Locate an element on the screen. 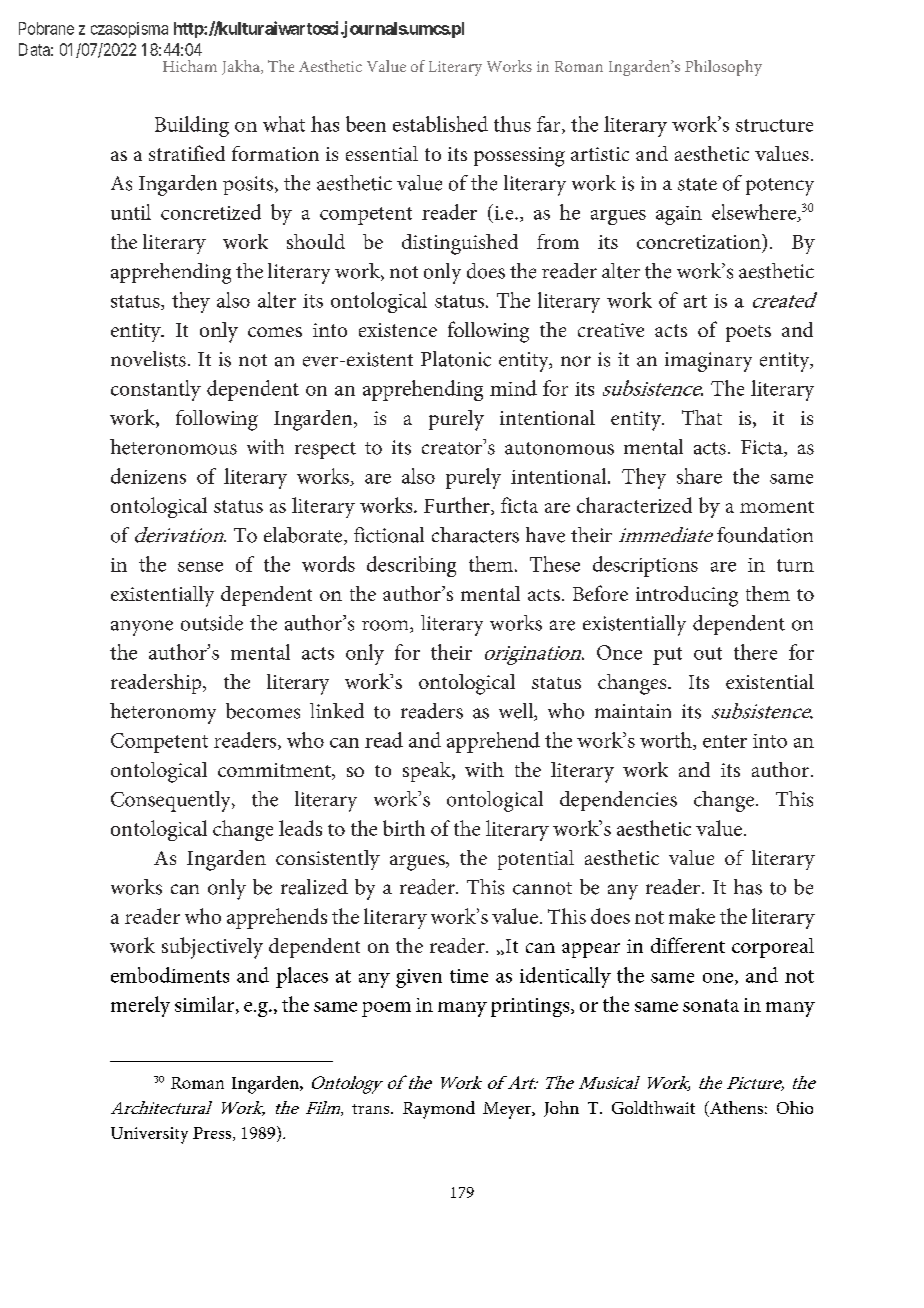  Philosophy is located at coordinates (723, 68).
